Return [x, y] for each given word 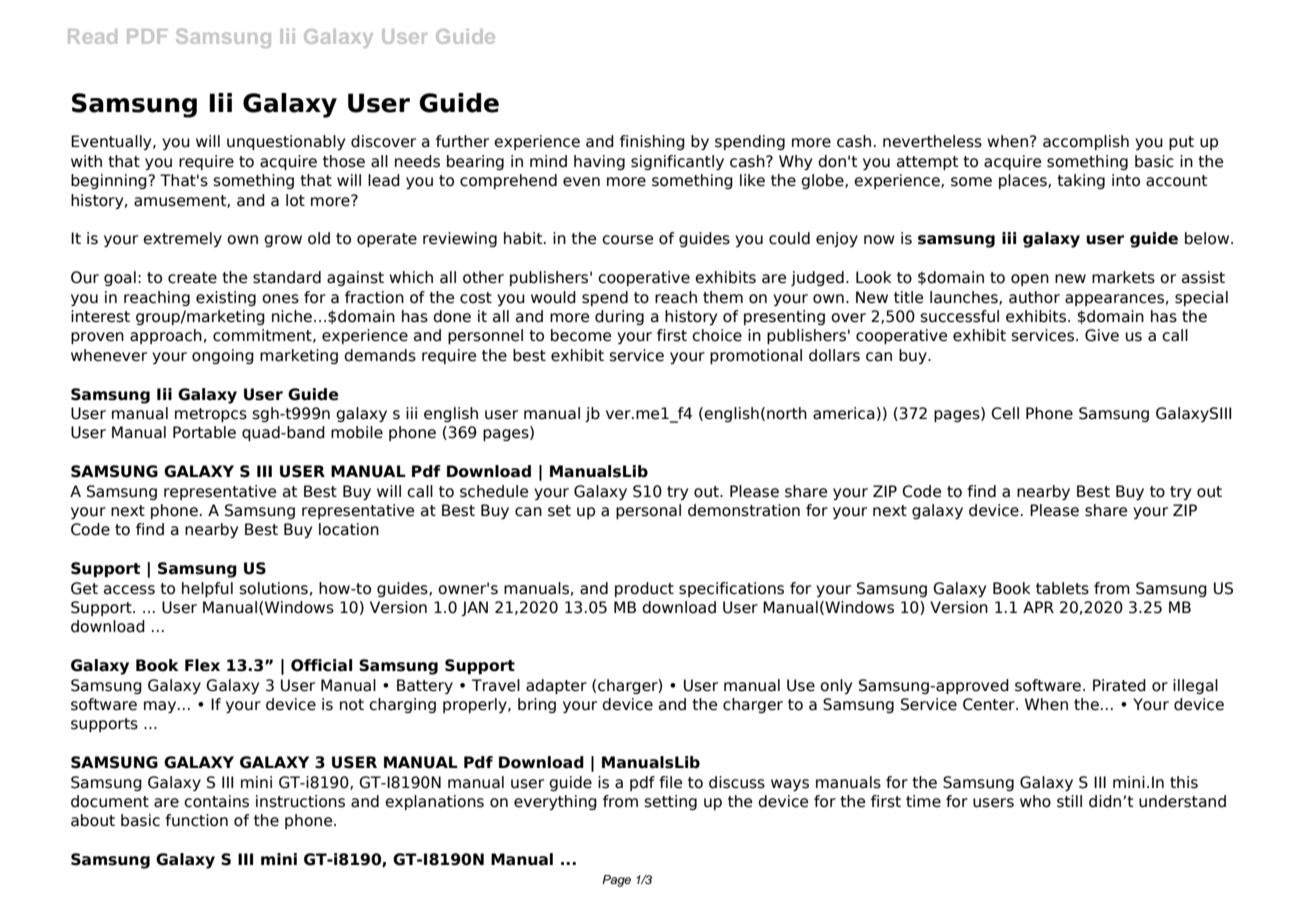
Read [92, 36]
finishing [652, 142]
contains [216, 801]
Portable [204, 432]
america [844, 413]
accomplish [1086, 142]
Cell [1005, 413]
